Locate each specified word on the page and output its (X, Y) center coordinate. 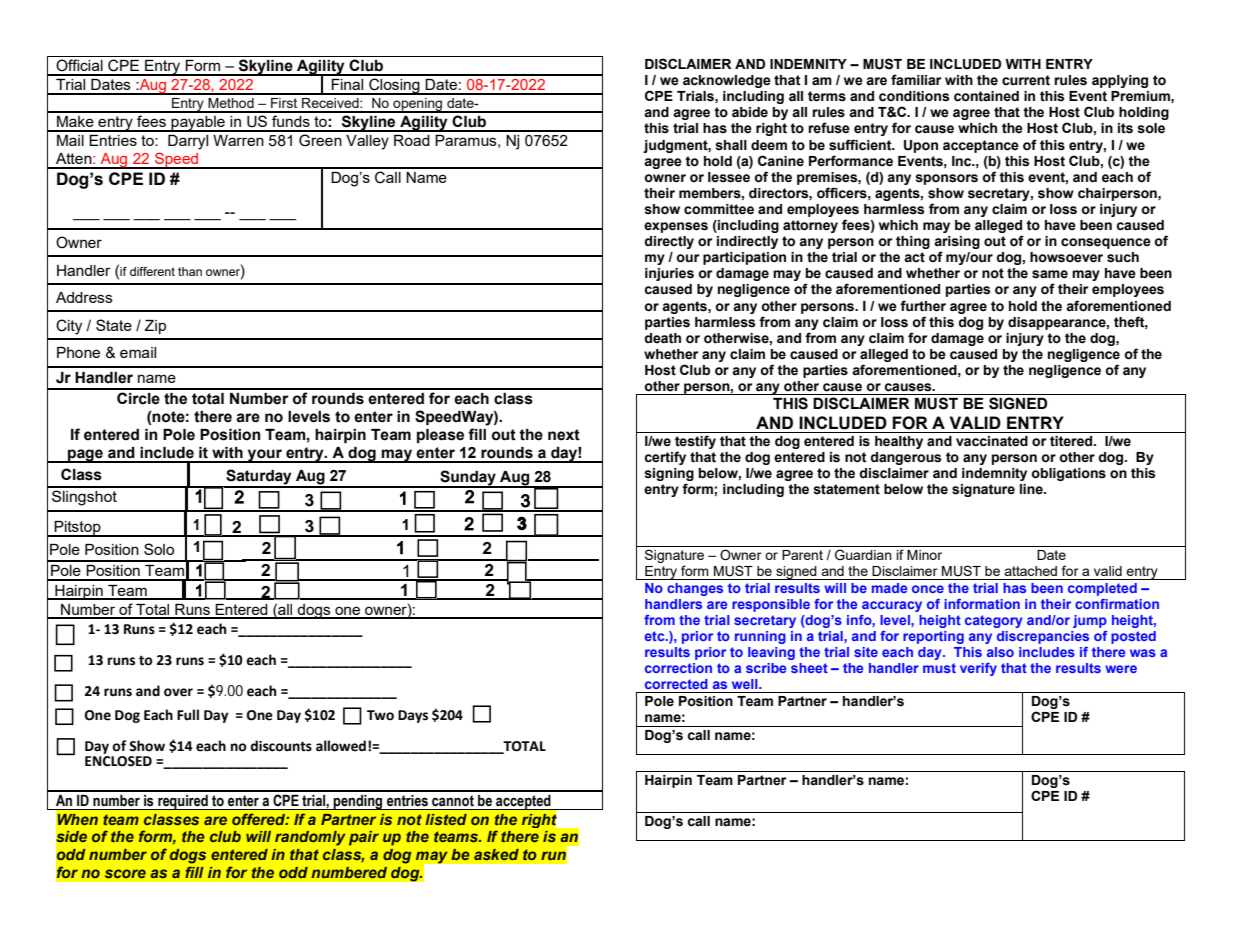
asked (496, 854)
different (152, 271)
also (1000, 652)
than (190, 271)
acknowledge (727, 81)
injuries (669, 274)
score (125, 873)
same (1050, 274)
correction (678, 668)
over (178, 692)
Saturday (259, 478)
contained (986, 96)
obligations (1068, 474)
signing (669, 476)
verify (978, 669)
